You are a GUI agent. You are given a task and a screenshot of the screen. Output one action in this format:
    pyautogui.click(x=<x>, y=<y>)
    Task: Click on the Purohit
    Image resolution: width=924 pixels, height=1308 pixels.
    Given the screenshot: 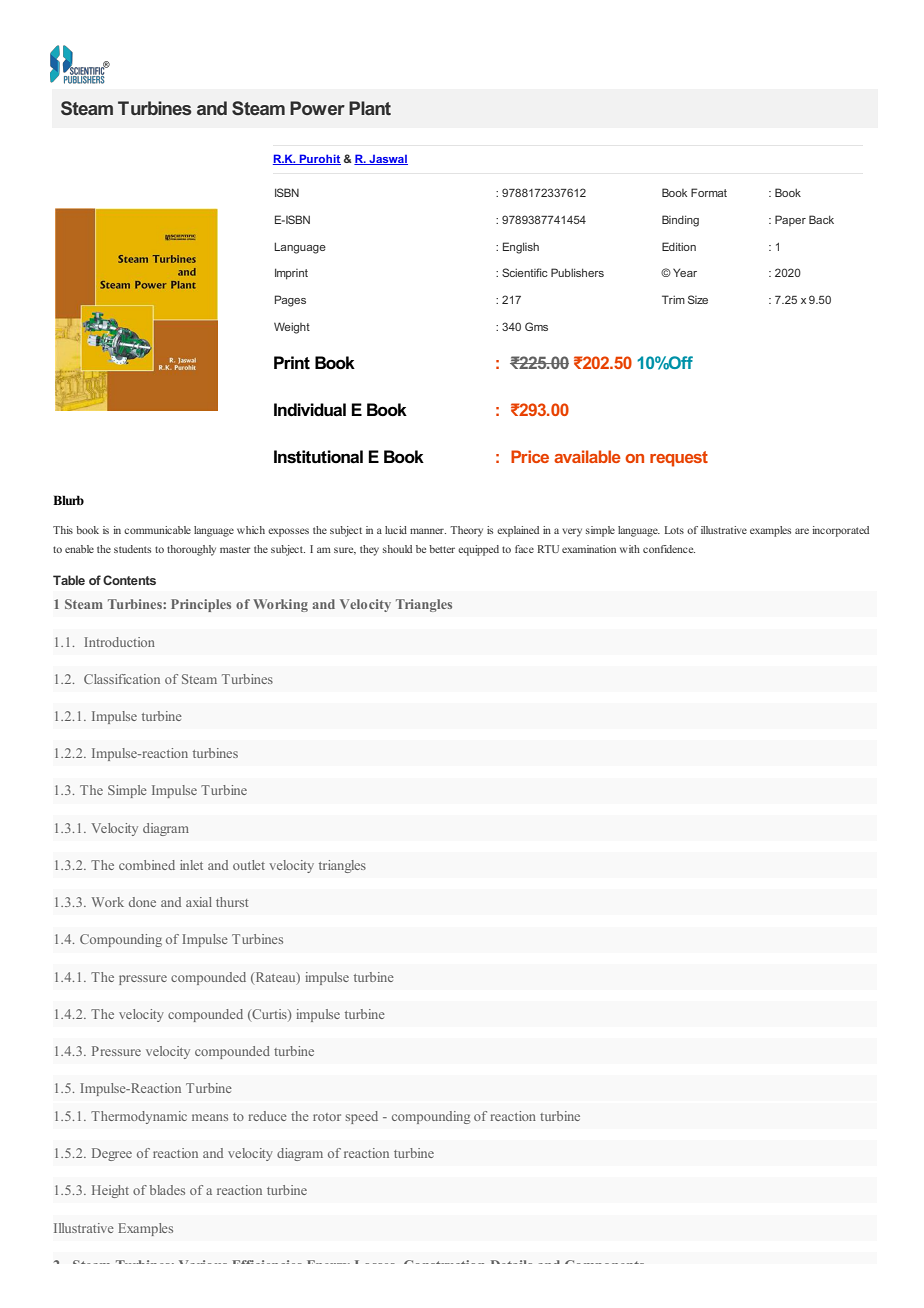 What is the action you would take?
    pyautogui.click(x=319, y=159)
